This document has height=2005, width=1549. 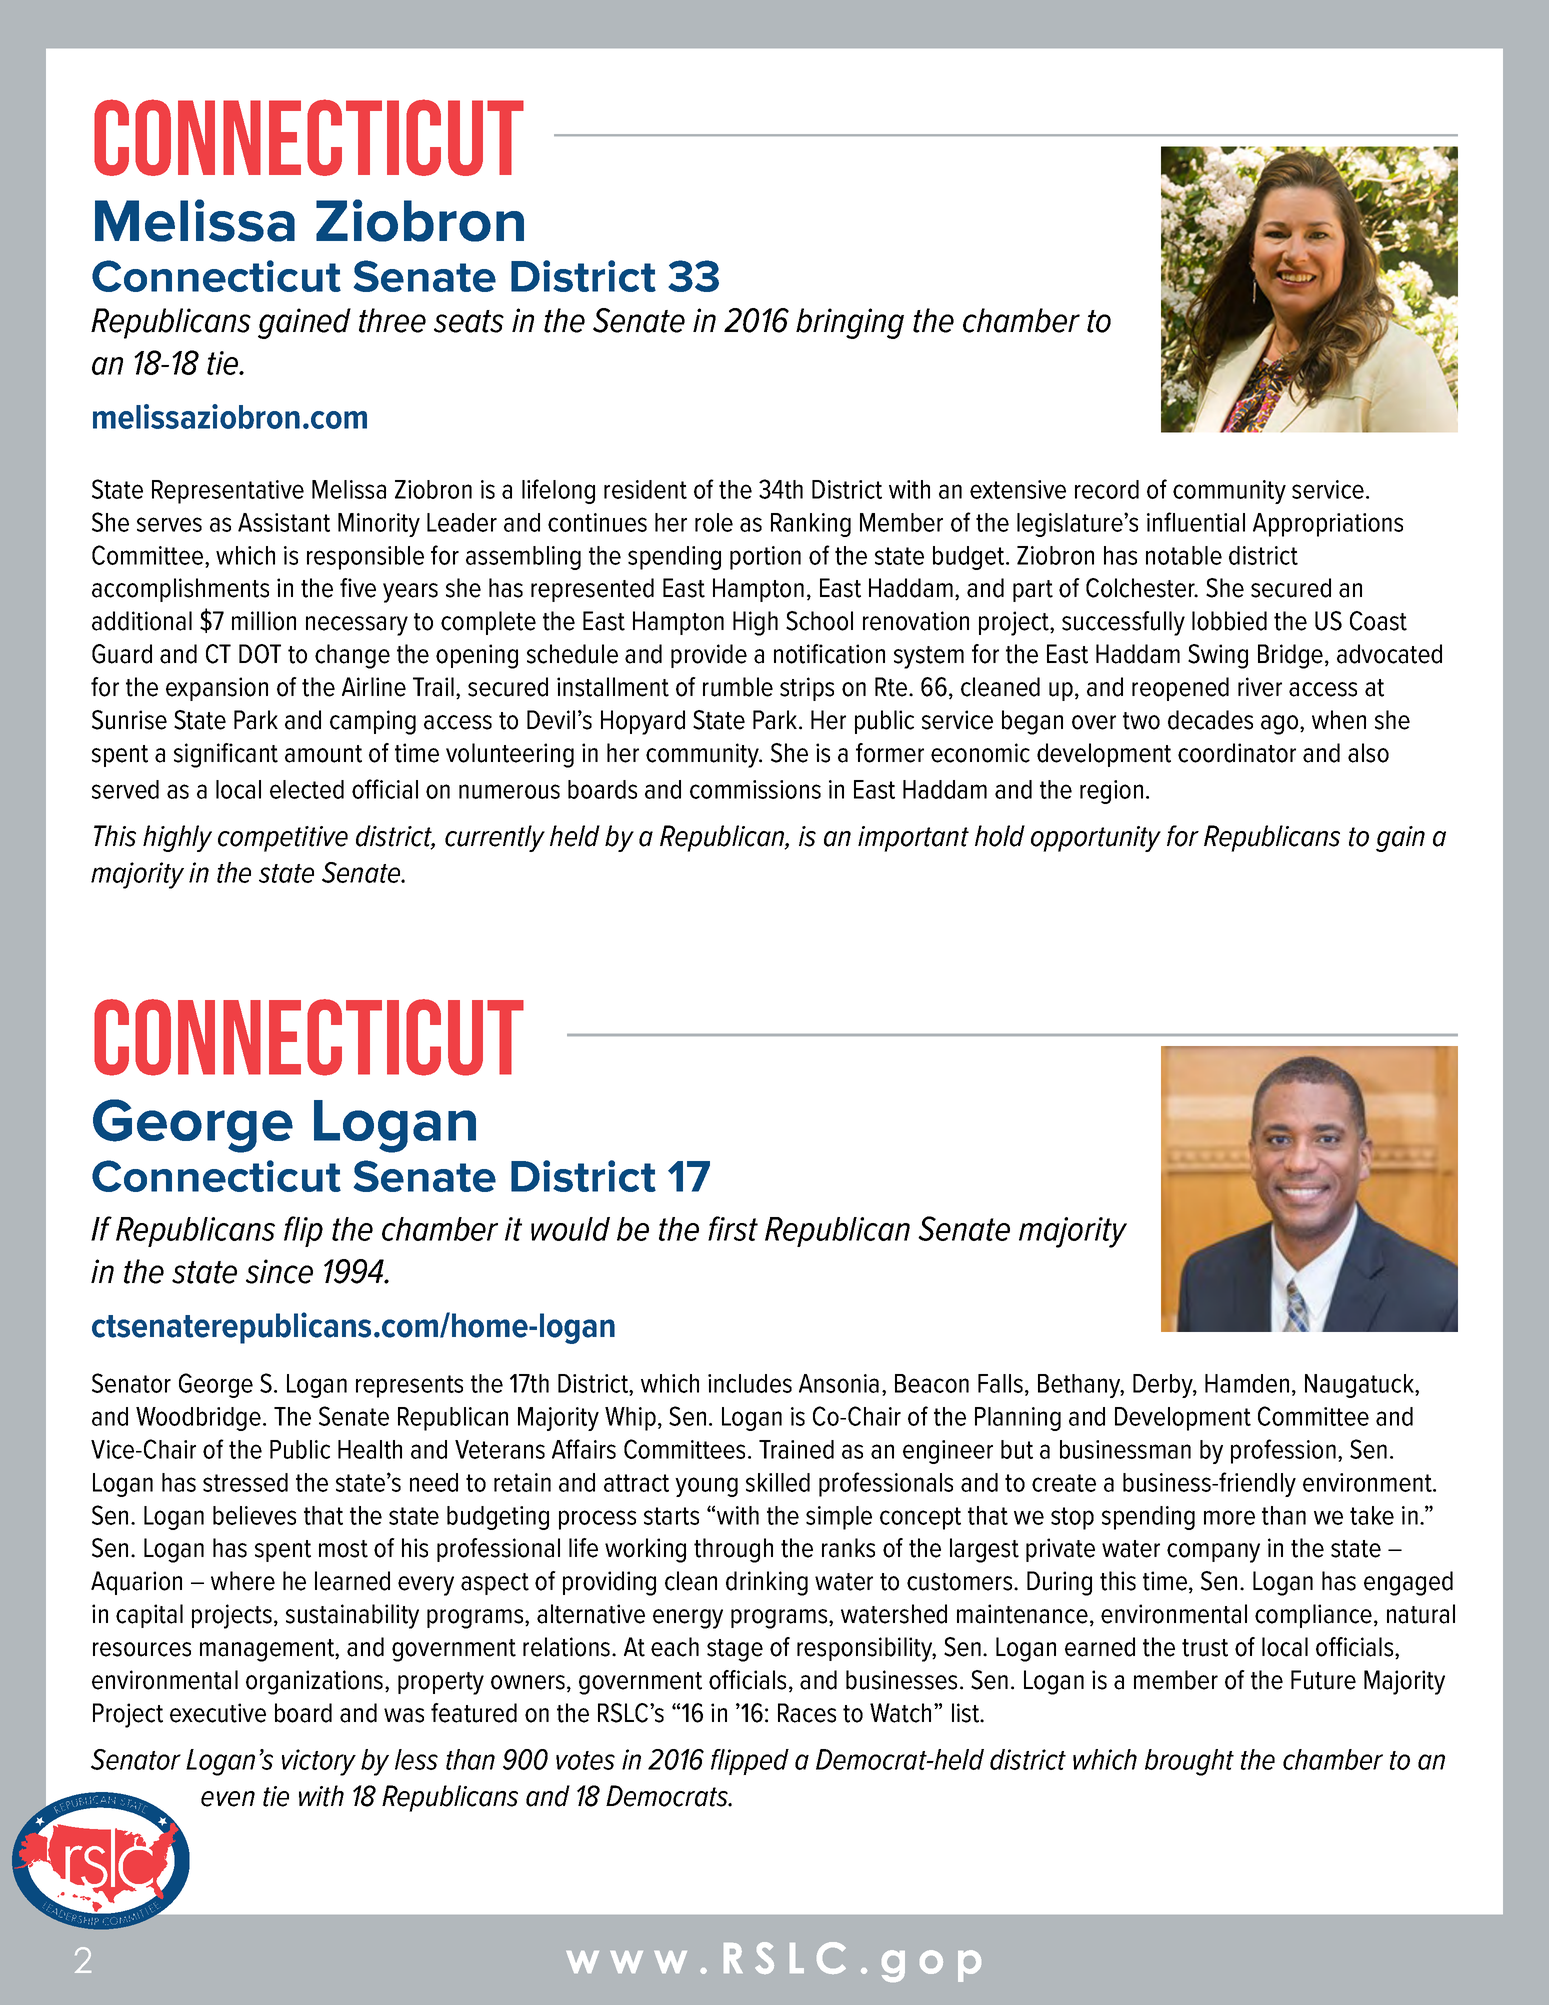 I want to click on opportunity, so click(x=1096, y=839).
